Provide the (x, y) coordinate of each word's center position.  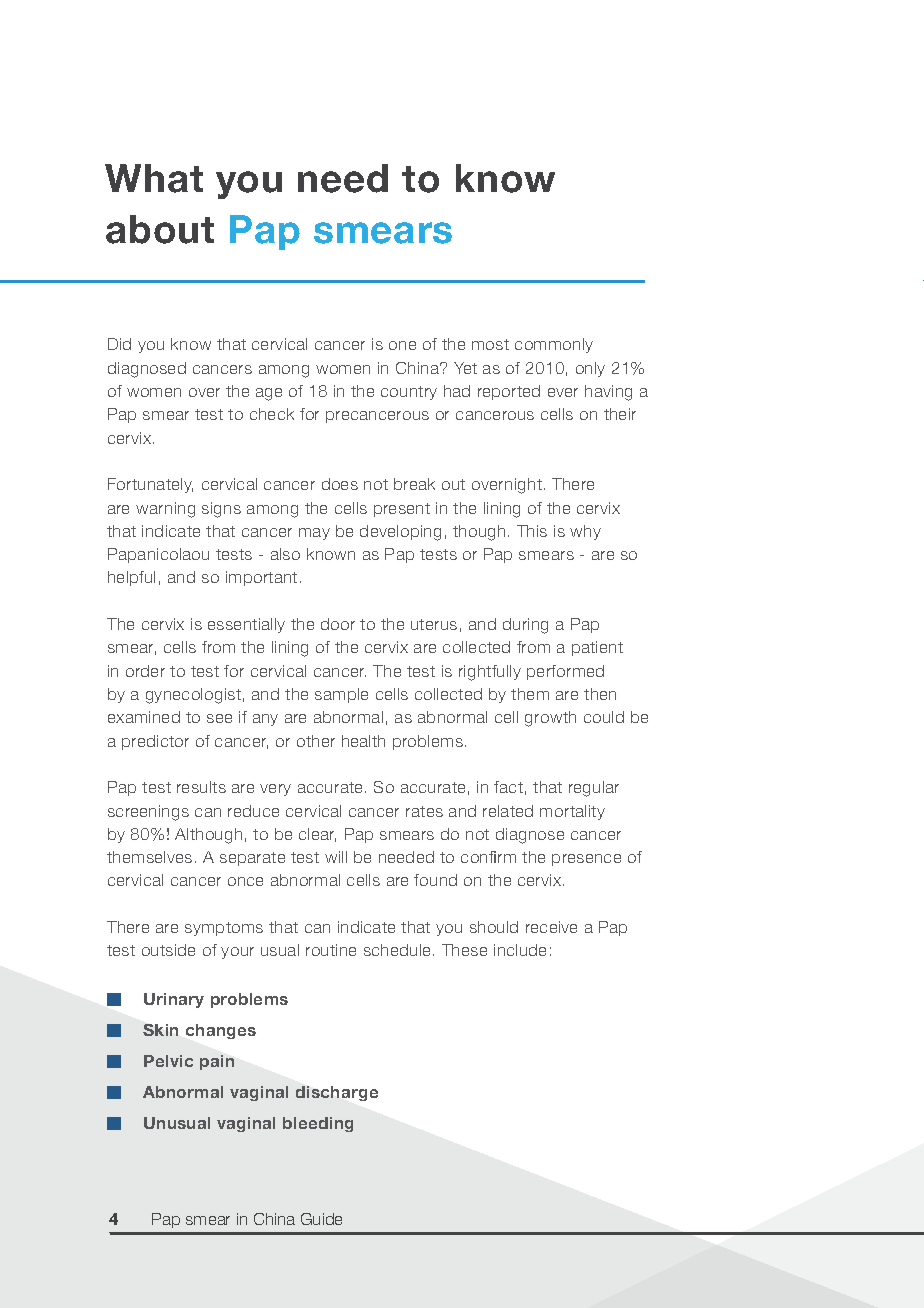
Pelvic (168, 1061)
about (160, 229)
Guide (321, 1219)
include (520, 950)
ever (563, 392)
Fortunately (150, 485)
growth (550, 719)
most (490, 344)
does (340, 484)
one (402, 345)
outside (168, 950)
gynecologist (193, 696)
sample (341, 695)
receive (551, 927)
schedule (399, 950)
